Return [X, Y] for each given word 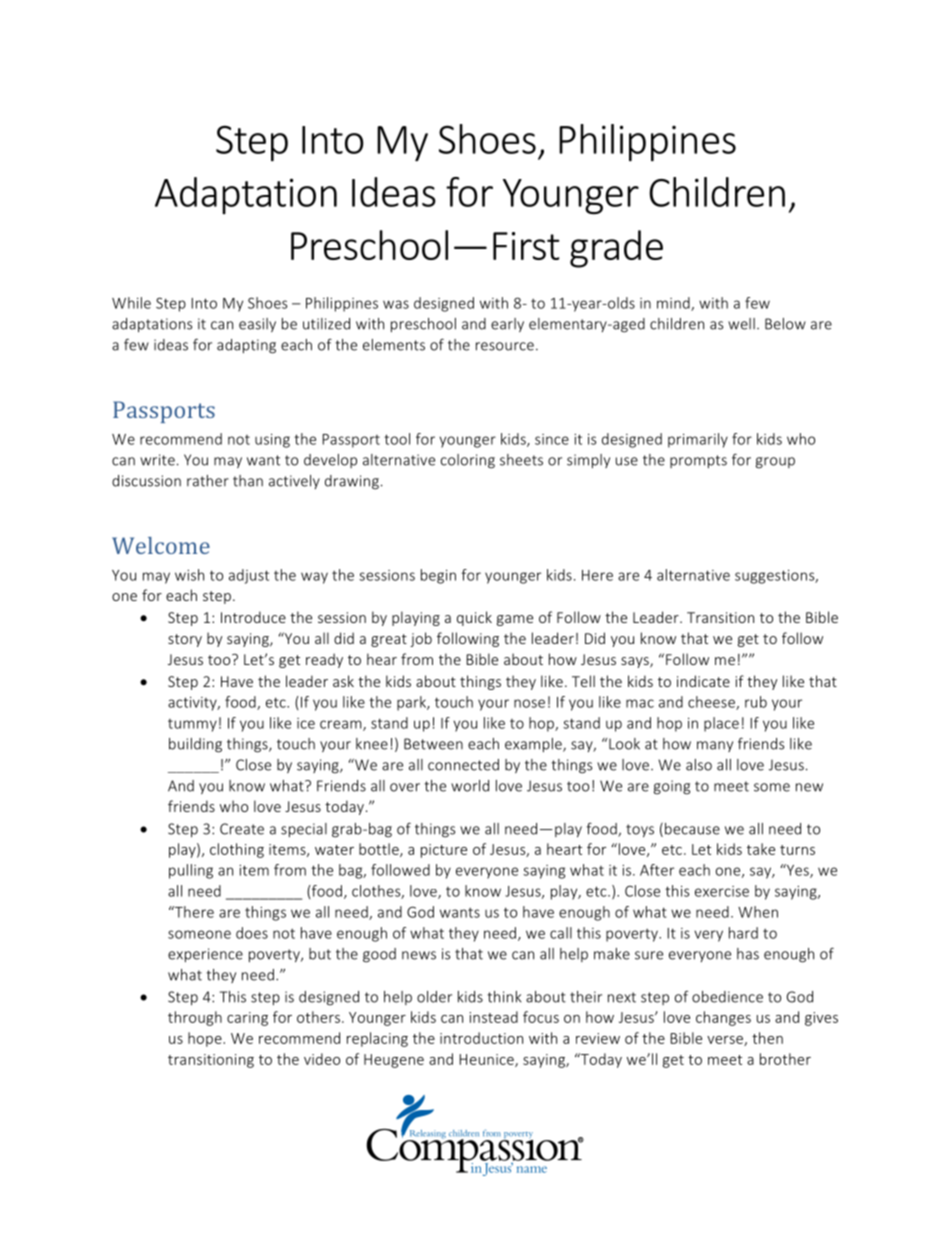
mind [674, 304]
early [507, 325]
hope [206, 1039]
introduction [481, 1038]
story [185, 640]
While [131, 303]
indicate [703, 681]
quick [474, 618]
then [767, 1038]
